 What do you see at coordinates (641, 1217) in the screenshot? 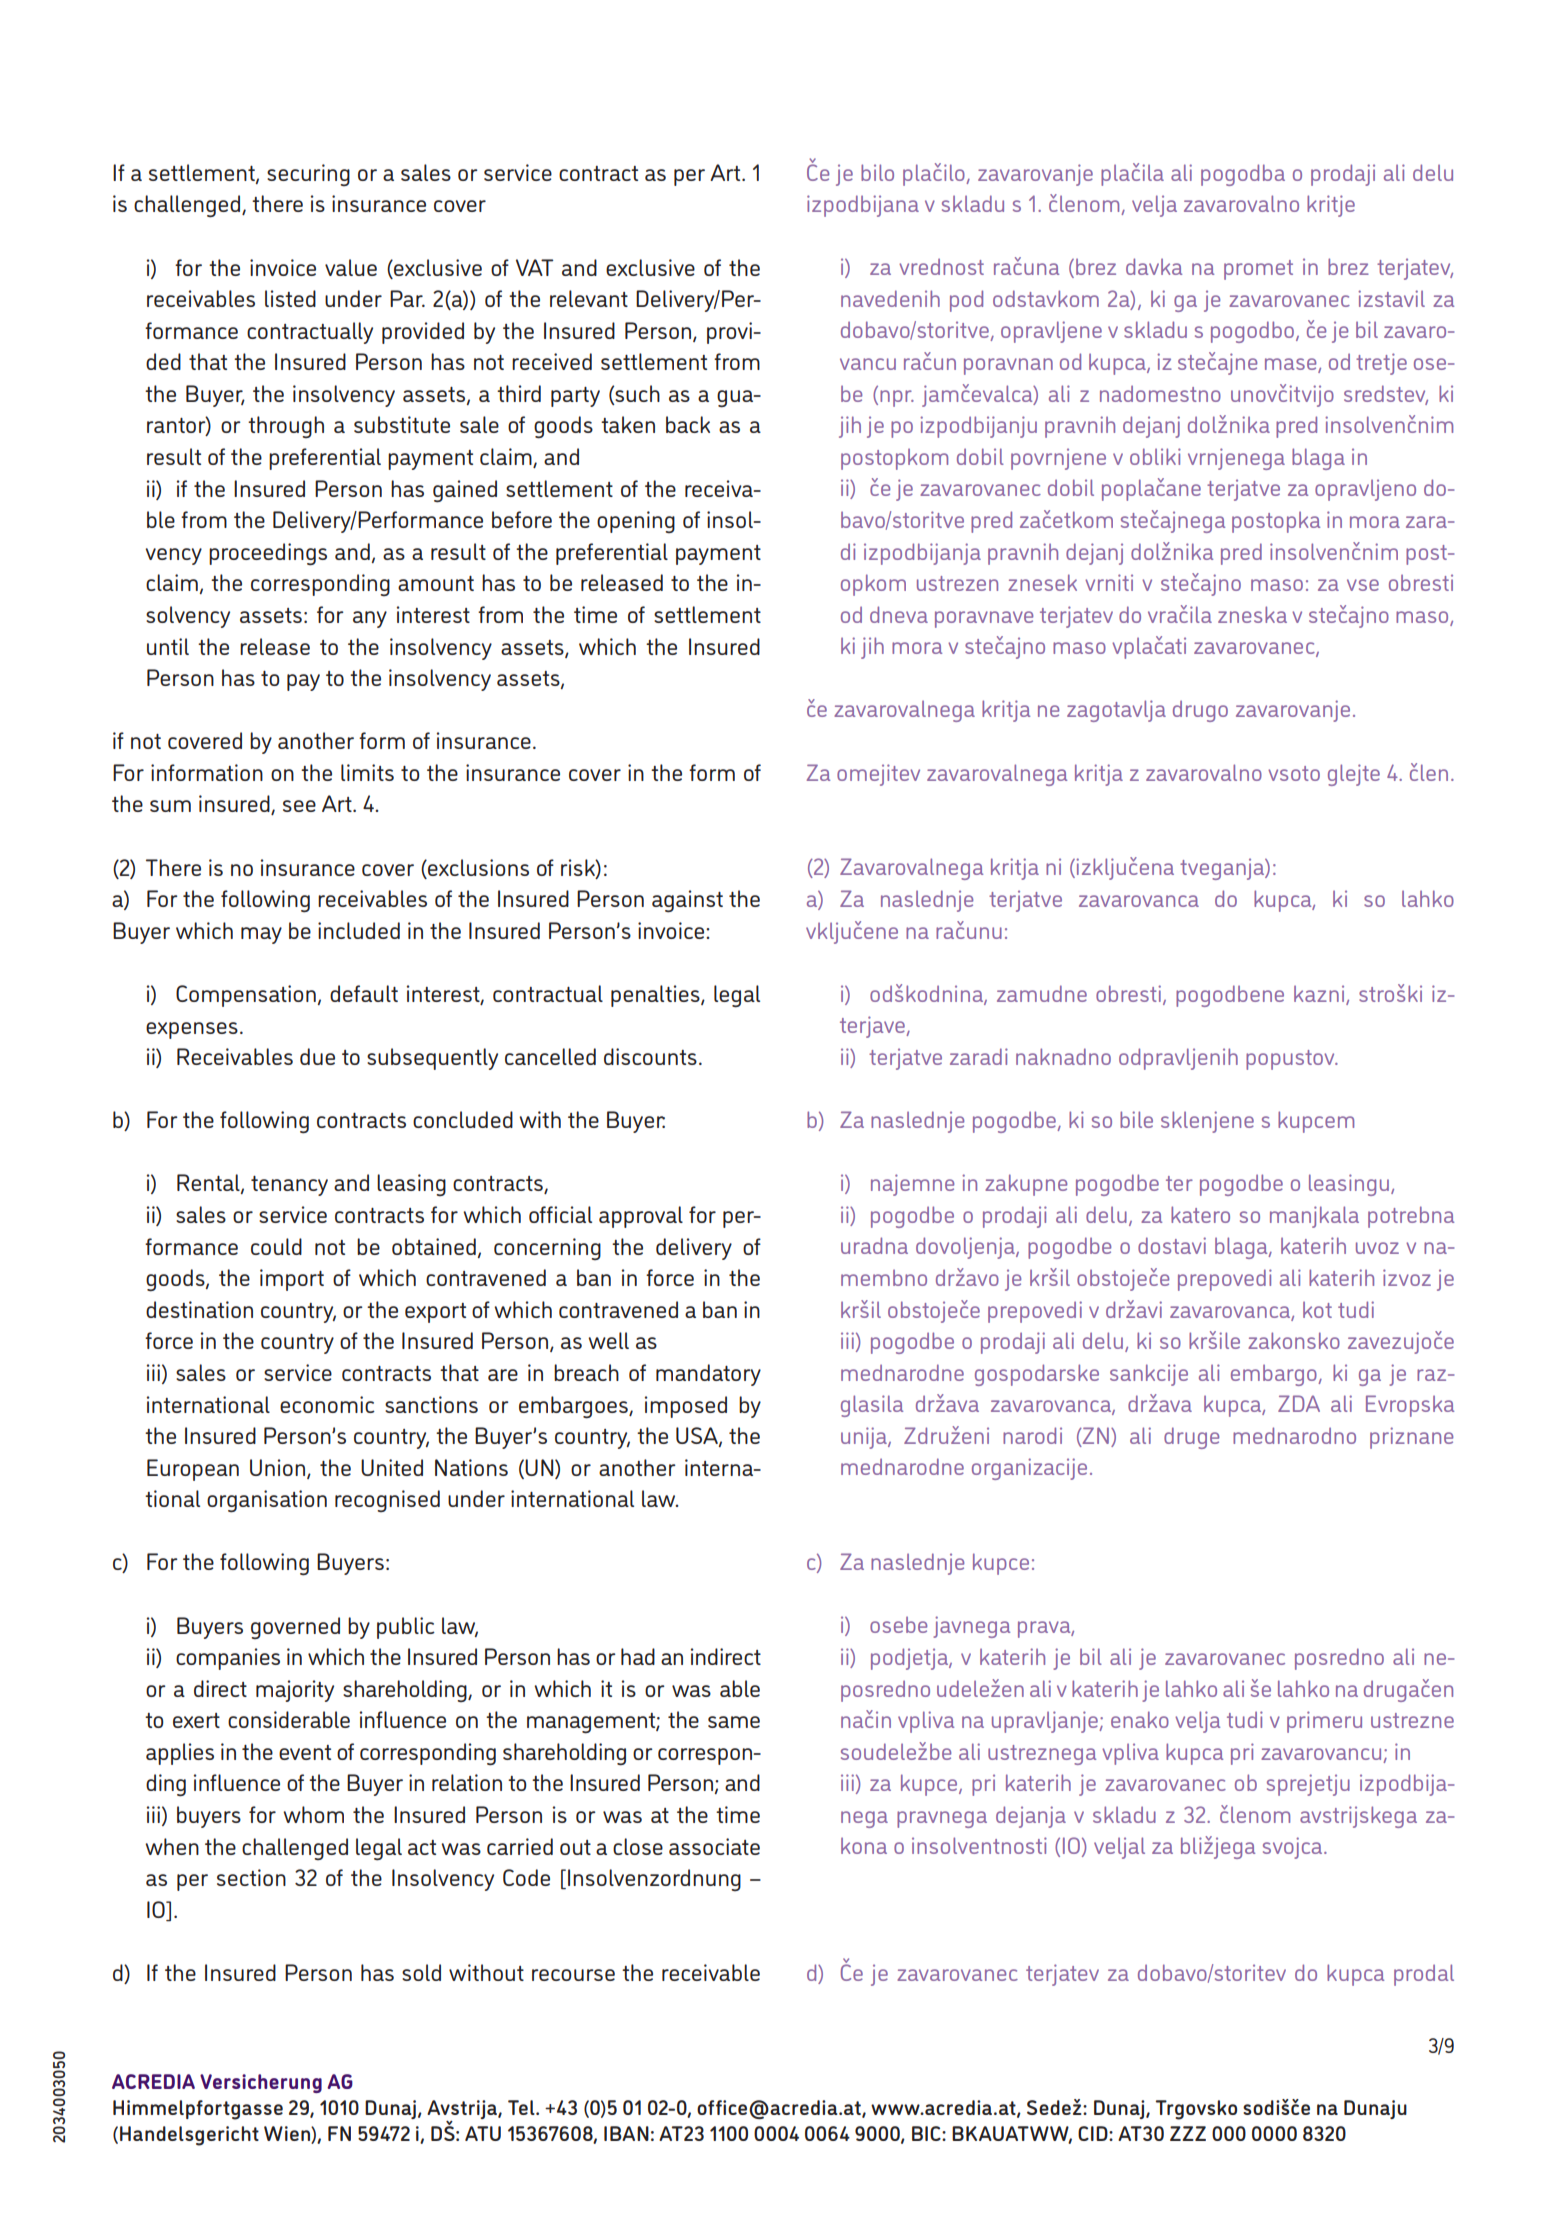
I see `approval` at bounding box center [641, 1217].
